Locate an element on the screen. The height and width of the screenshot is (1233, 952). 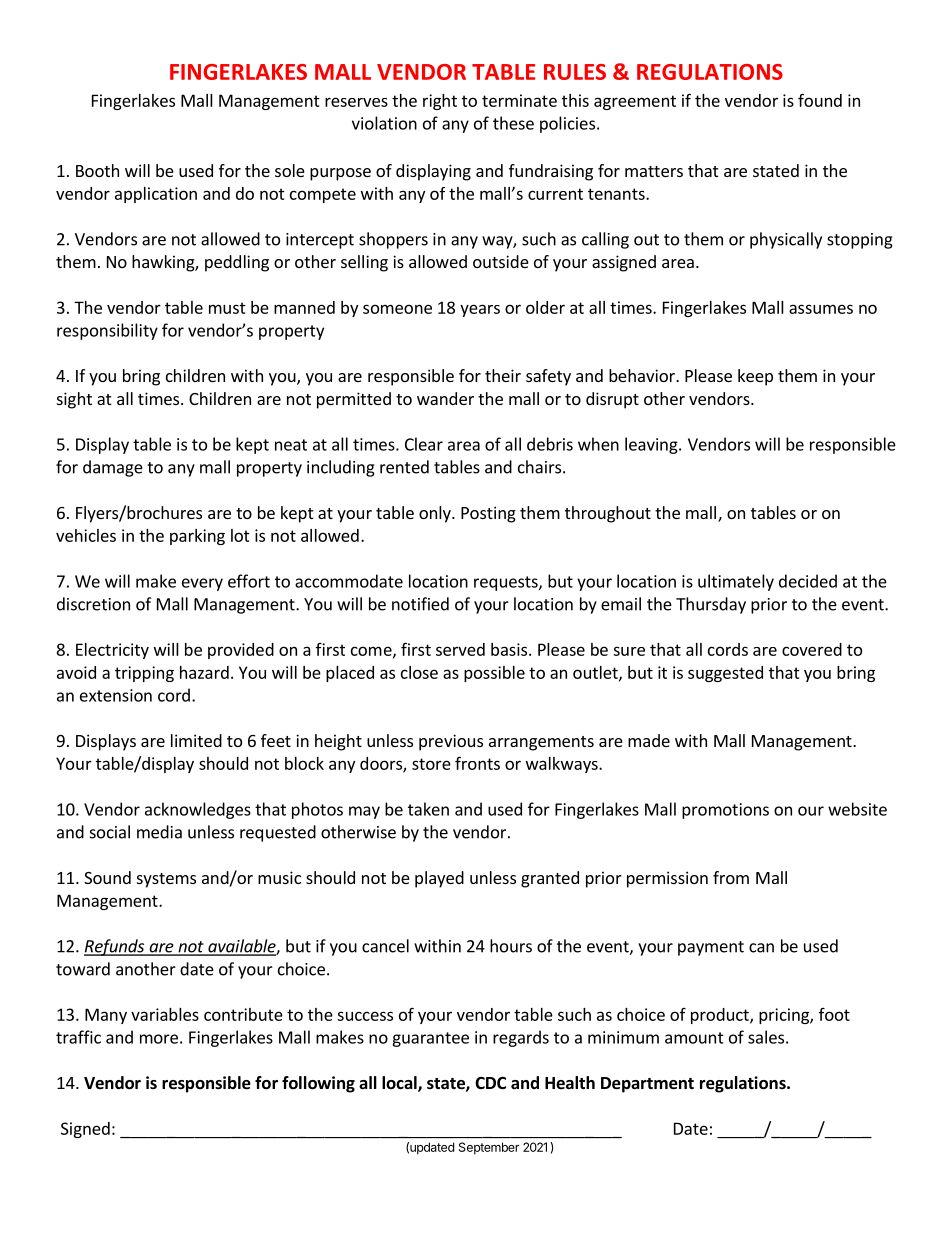
every is located at coordinates (202, 584).
